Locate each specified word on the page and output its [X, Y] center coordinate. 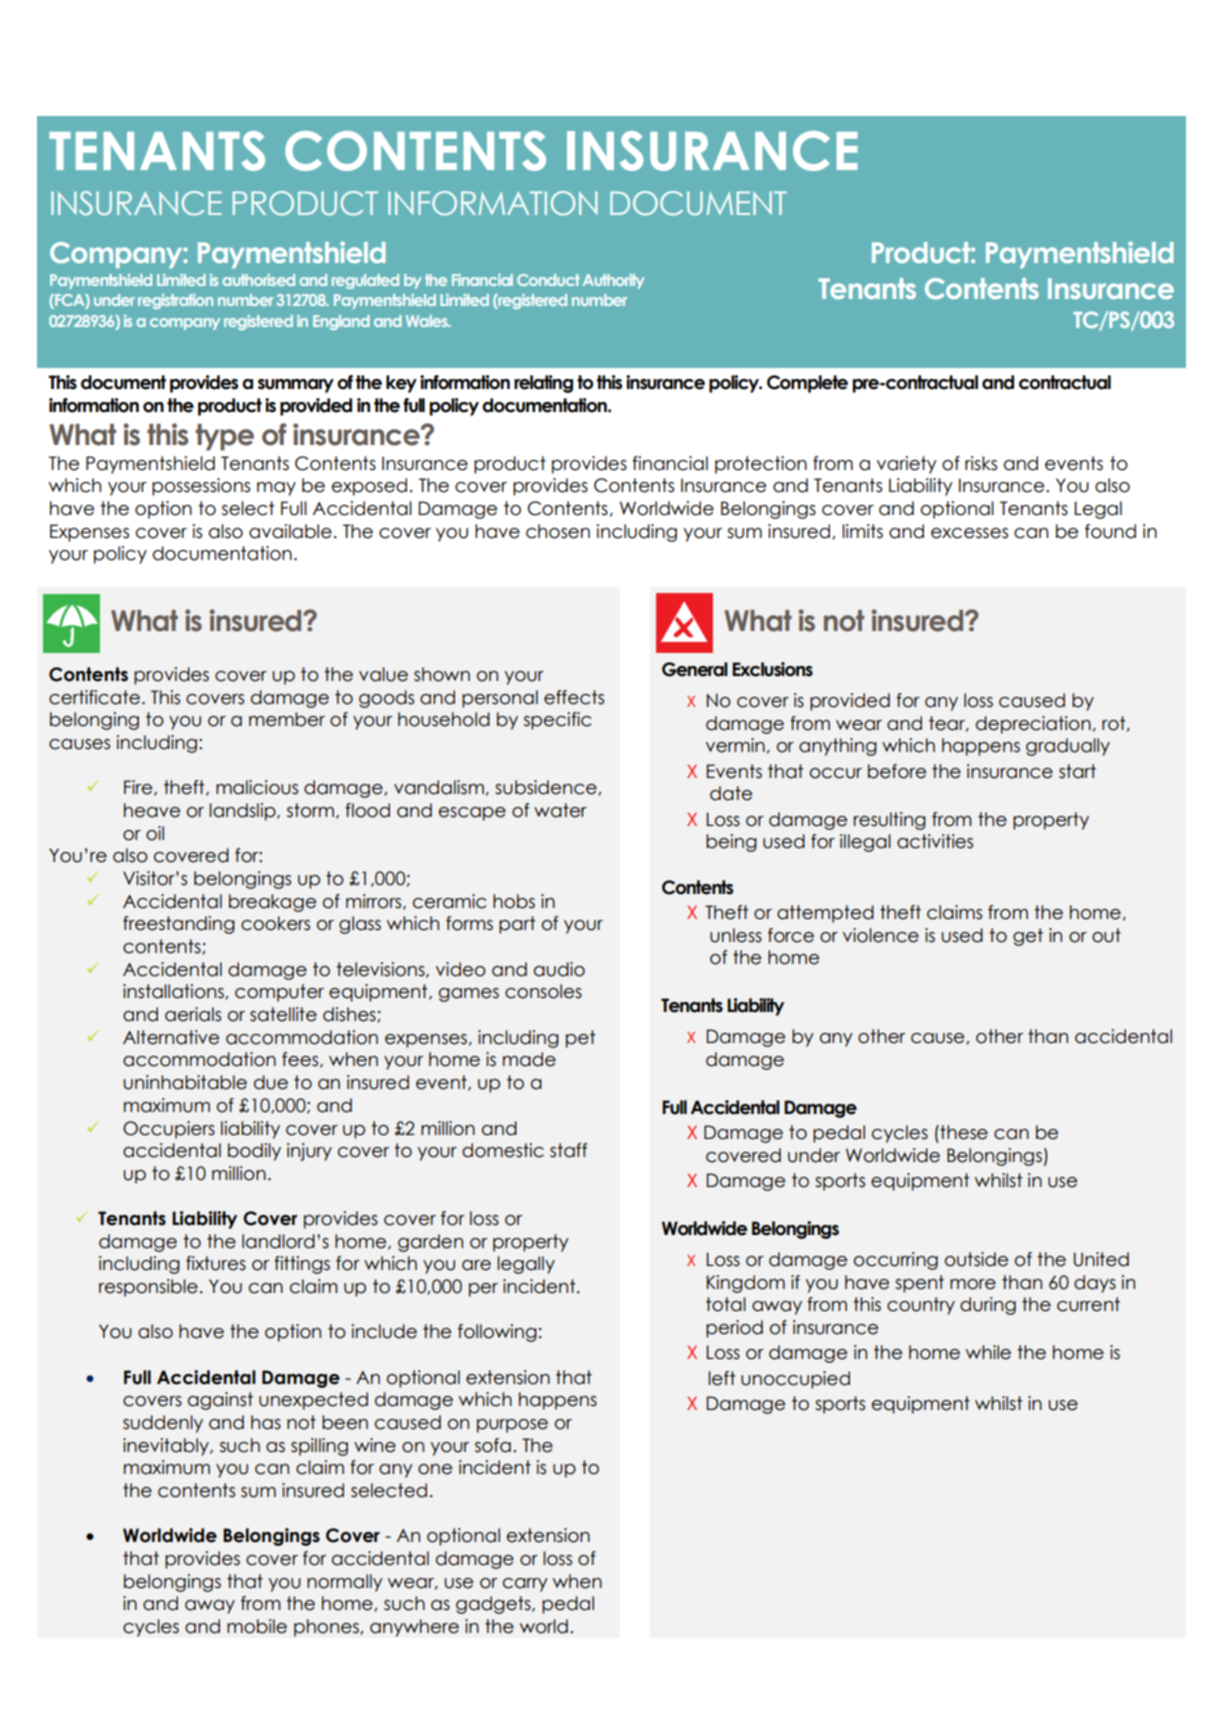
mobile [257, 1626]
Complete [807, 384]
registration [175, 301]
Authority [614, 281]
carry [525, 1585]
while [988, 1352]
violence [881, 935]
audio [559, 969]
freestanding [179, 925]
